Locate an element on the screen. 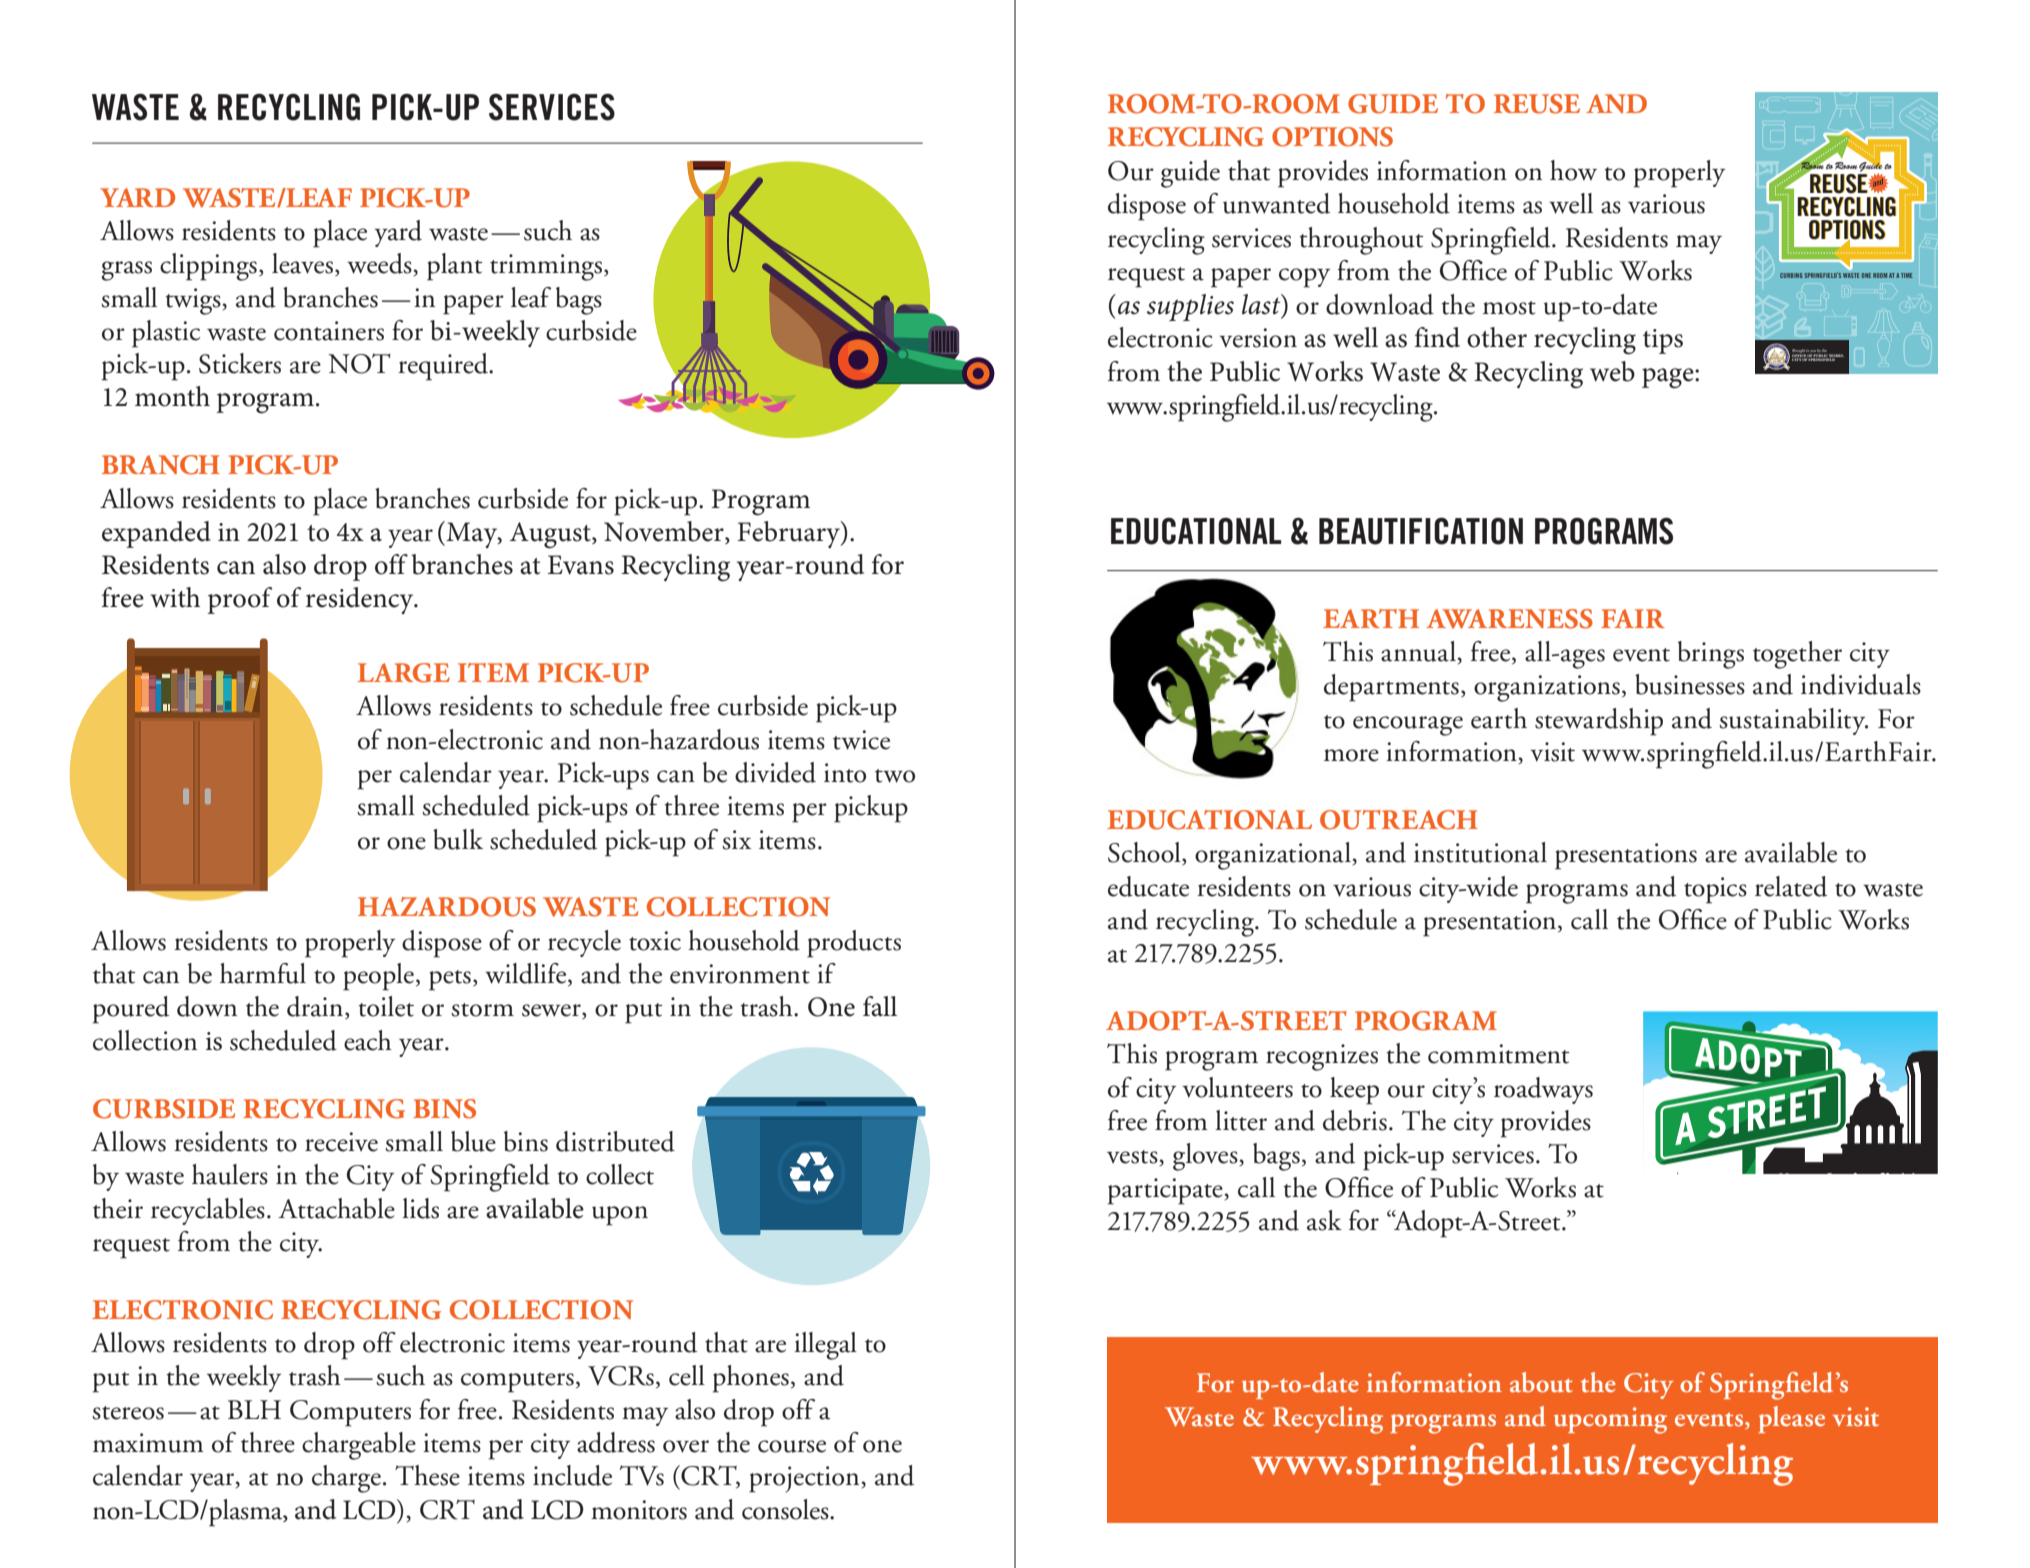  month is located at coordinates (172, 396).
